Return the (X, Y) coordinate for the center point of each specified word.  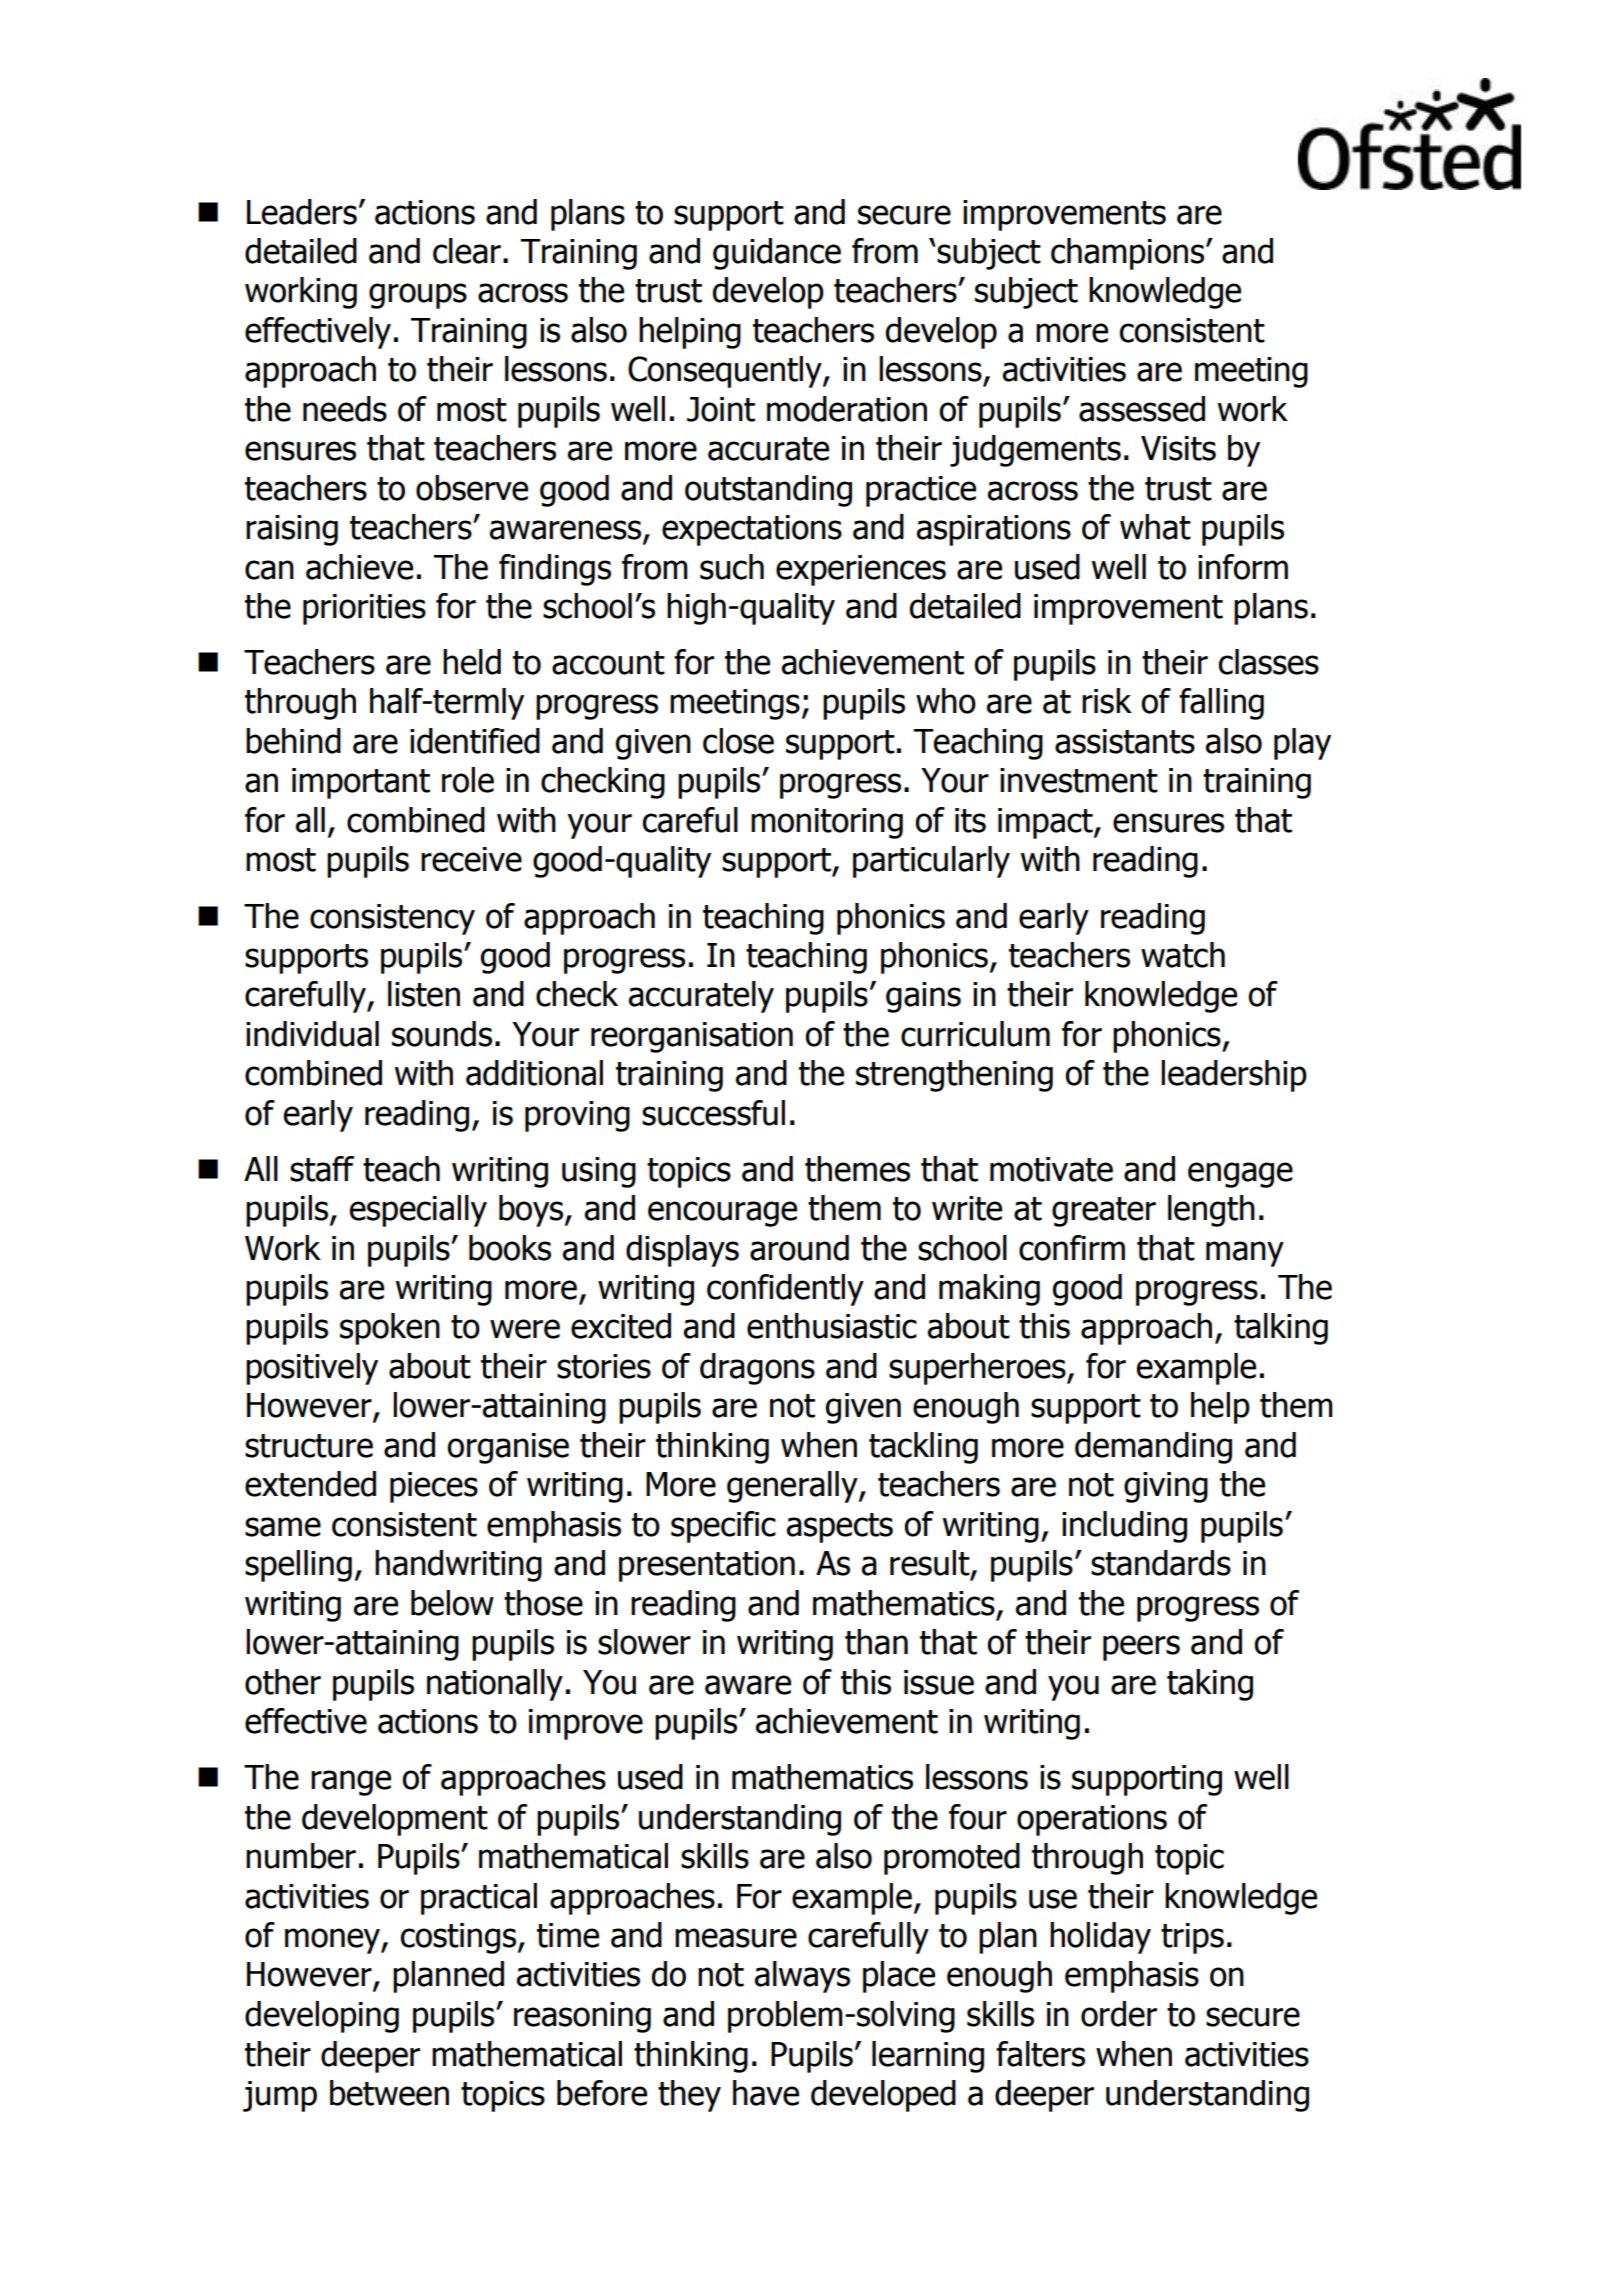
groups (418, 296)
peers (1141, 1648)
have (766, 2093)
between (389, 2093)
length (1211, 1211)
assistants (1125, 741)
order (1119, 2014)
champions (1127, 254)
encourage (722, 1214)
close (738, 741)
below (452, 1603)
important (361, 783)
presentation (707, 1566)
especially (418, 1211)
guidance (777, 254)
